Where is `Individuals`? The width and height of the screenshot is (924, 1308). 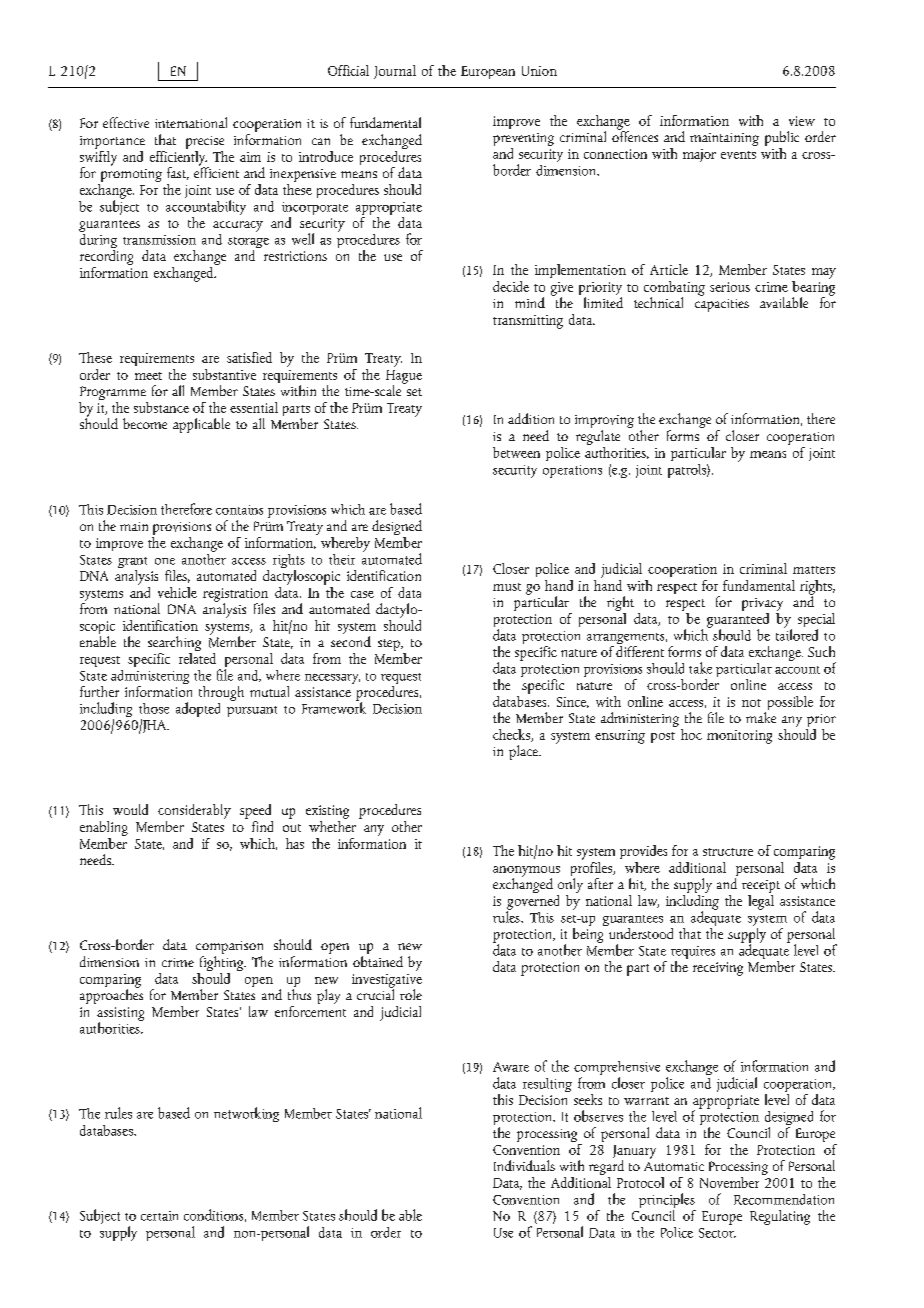 Individuals is located at coordinates (524, 1165).
